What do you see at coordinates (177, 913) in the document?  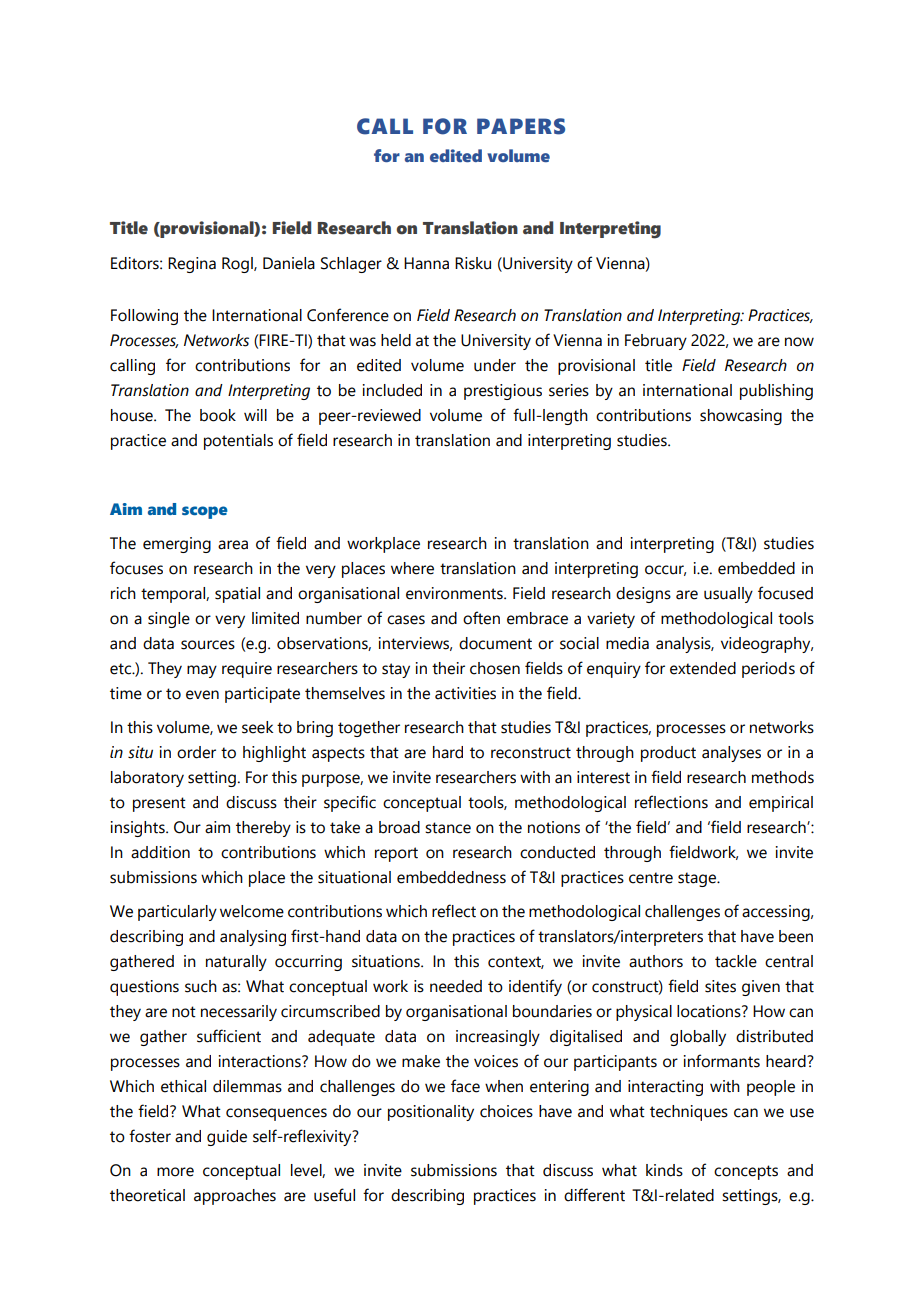 I see `particularly` at bounding box center [177, 913].
